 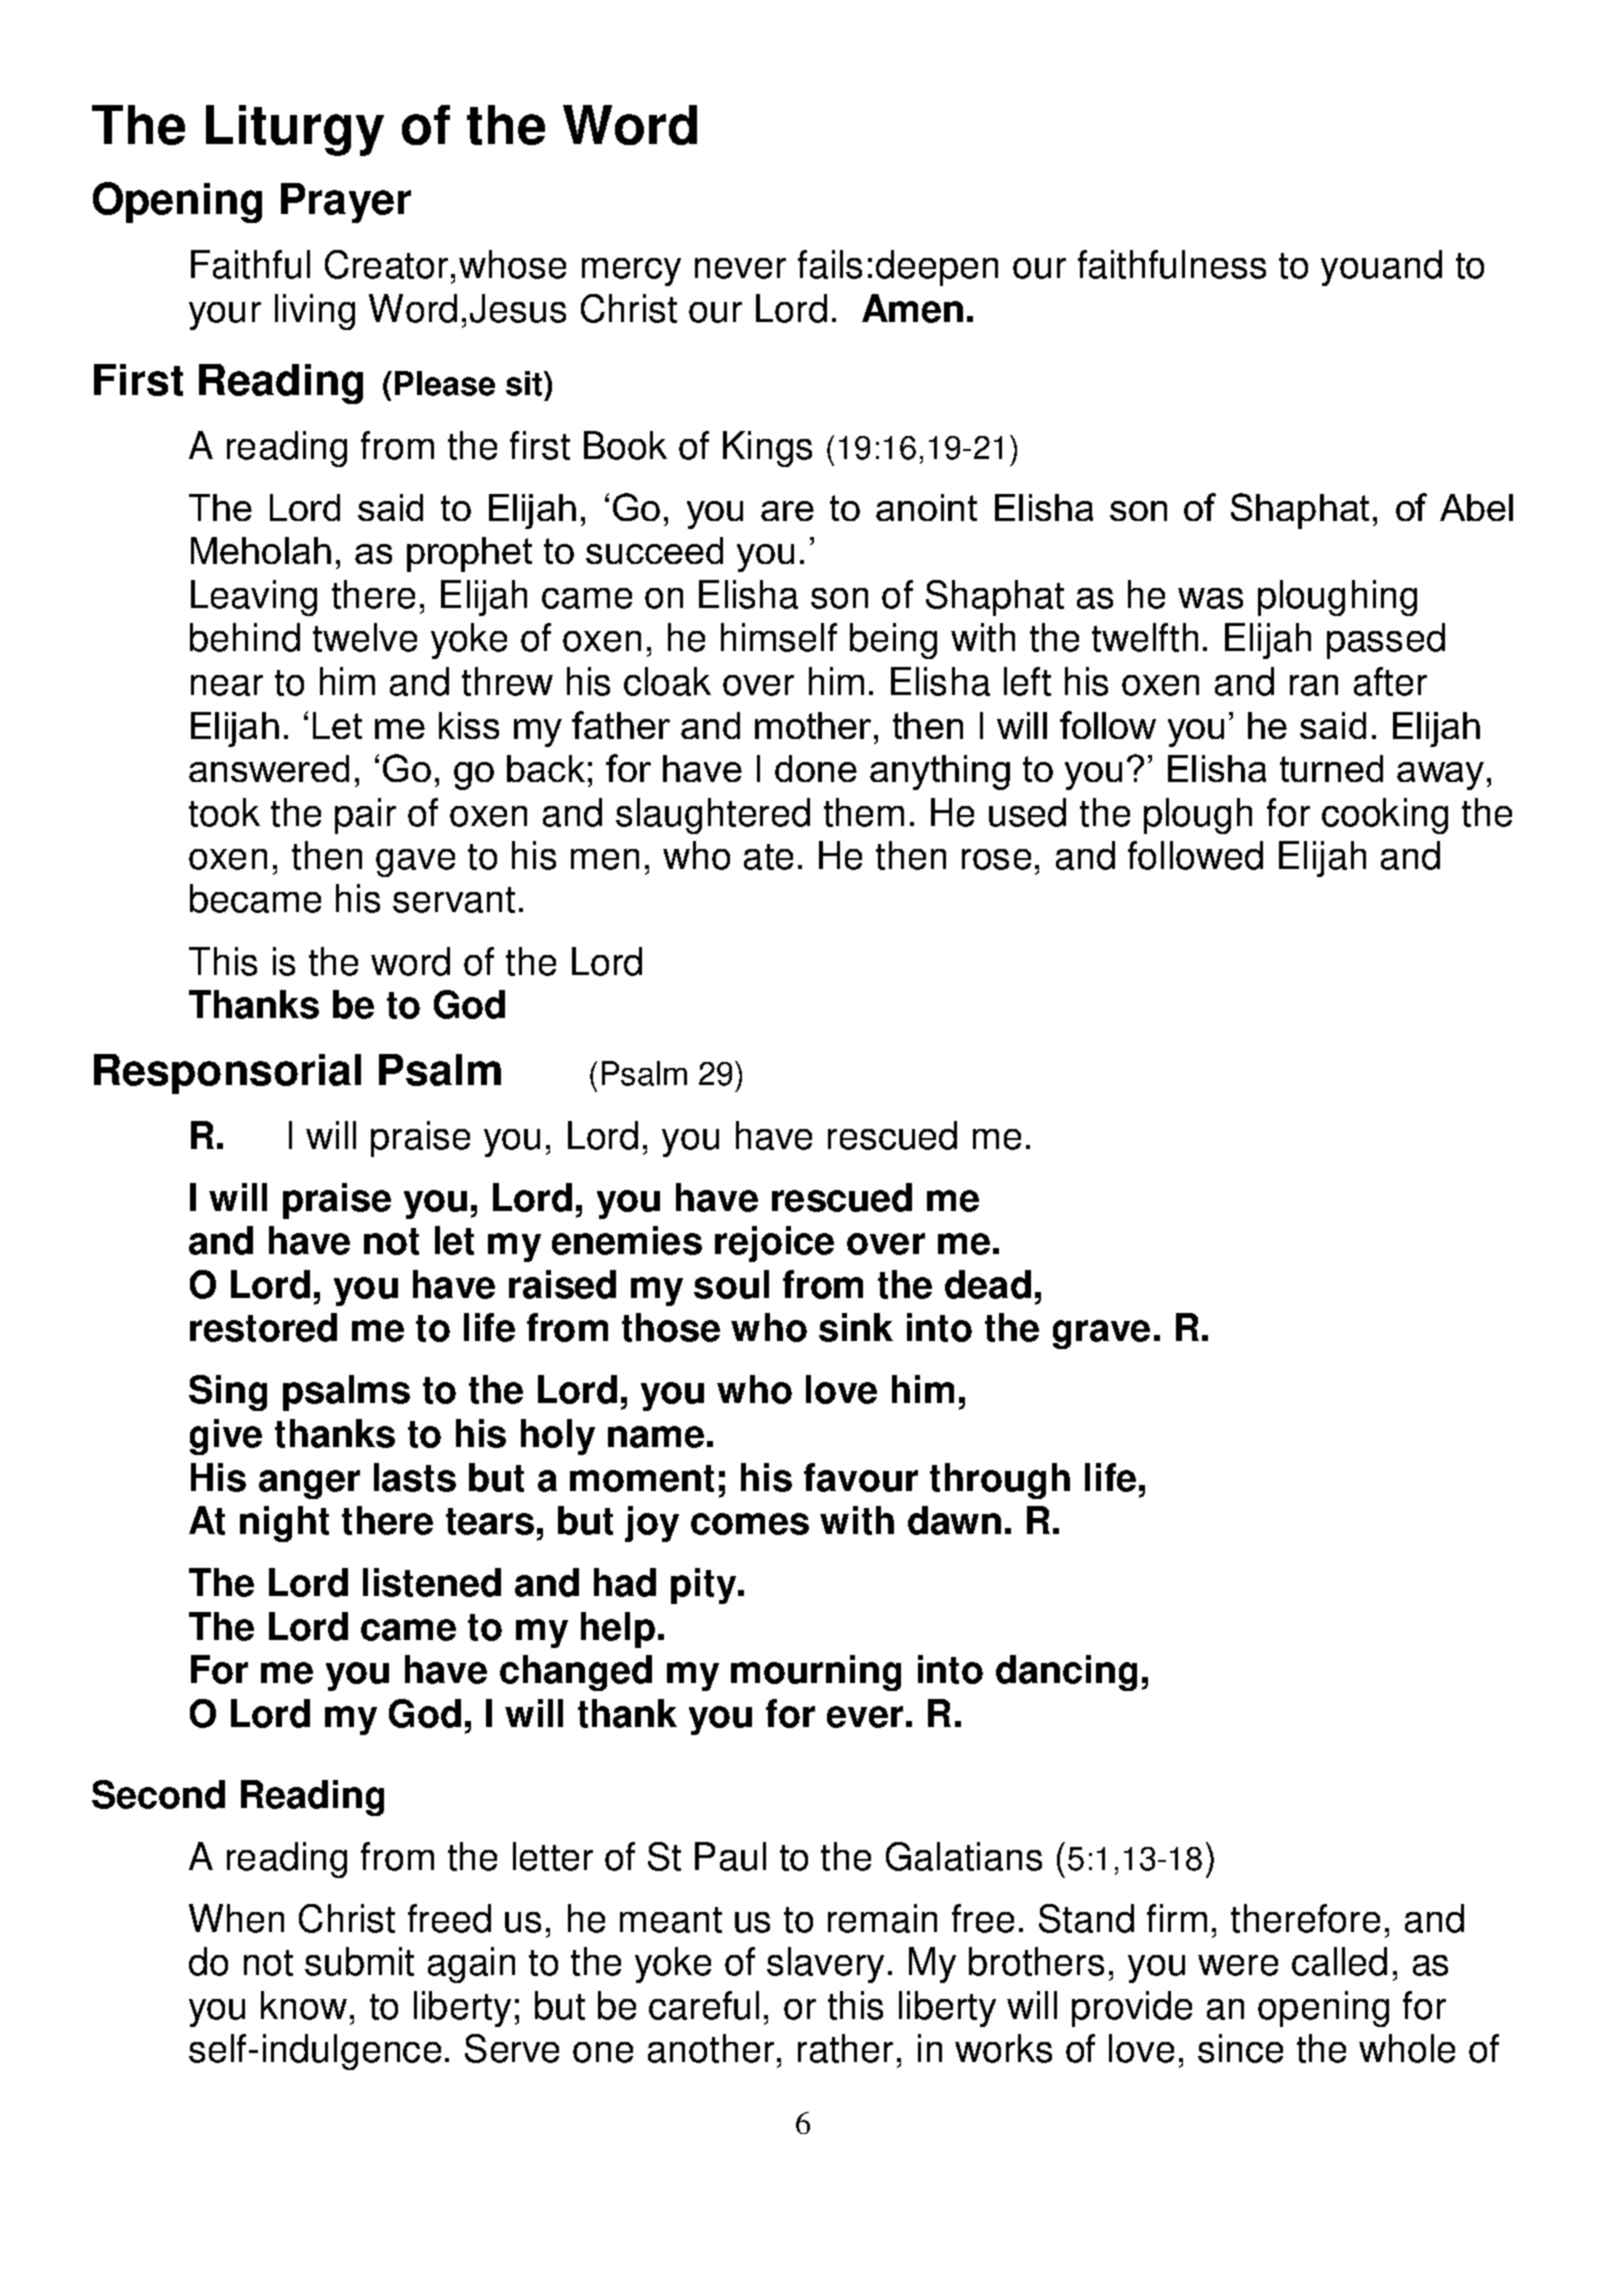 I want to click on Amen, so click(x=912, y=308).
